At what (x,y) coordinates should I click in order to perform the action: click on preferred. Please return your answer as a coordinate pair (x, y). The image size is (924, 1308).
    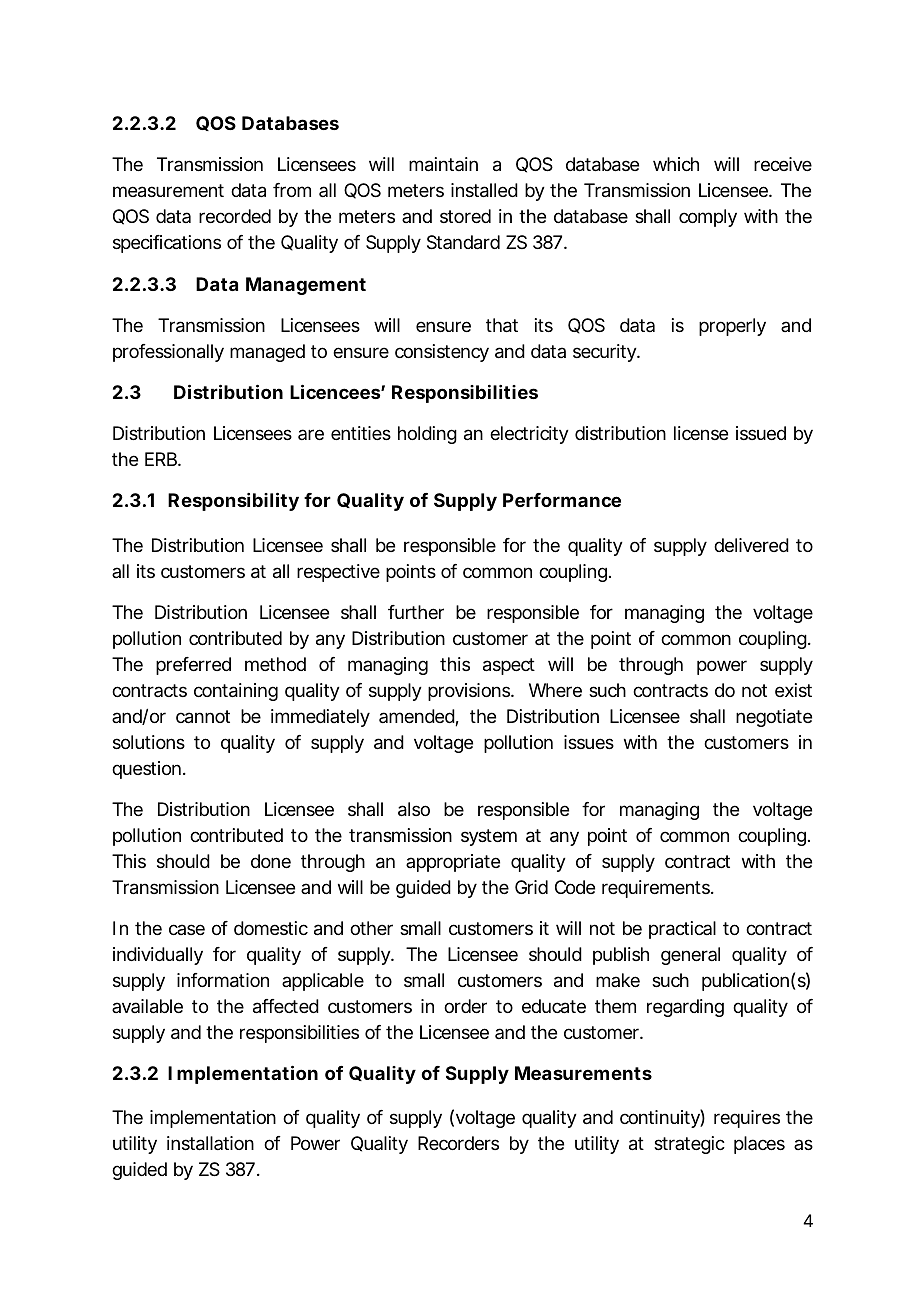
    Looking at the image, I should click on (193, 666).
